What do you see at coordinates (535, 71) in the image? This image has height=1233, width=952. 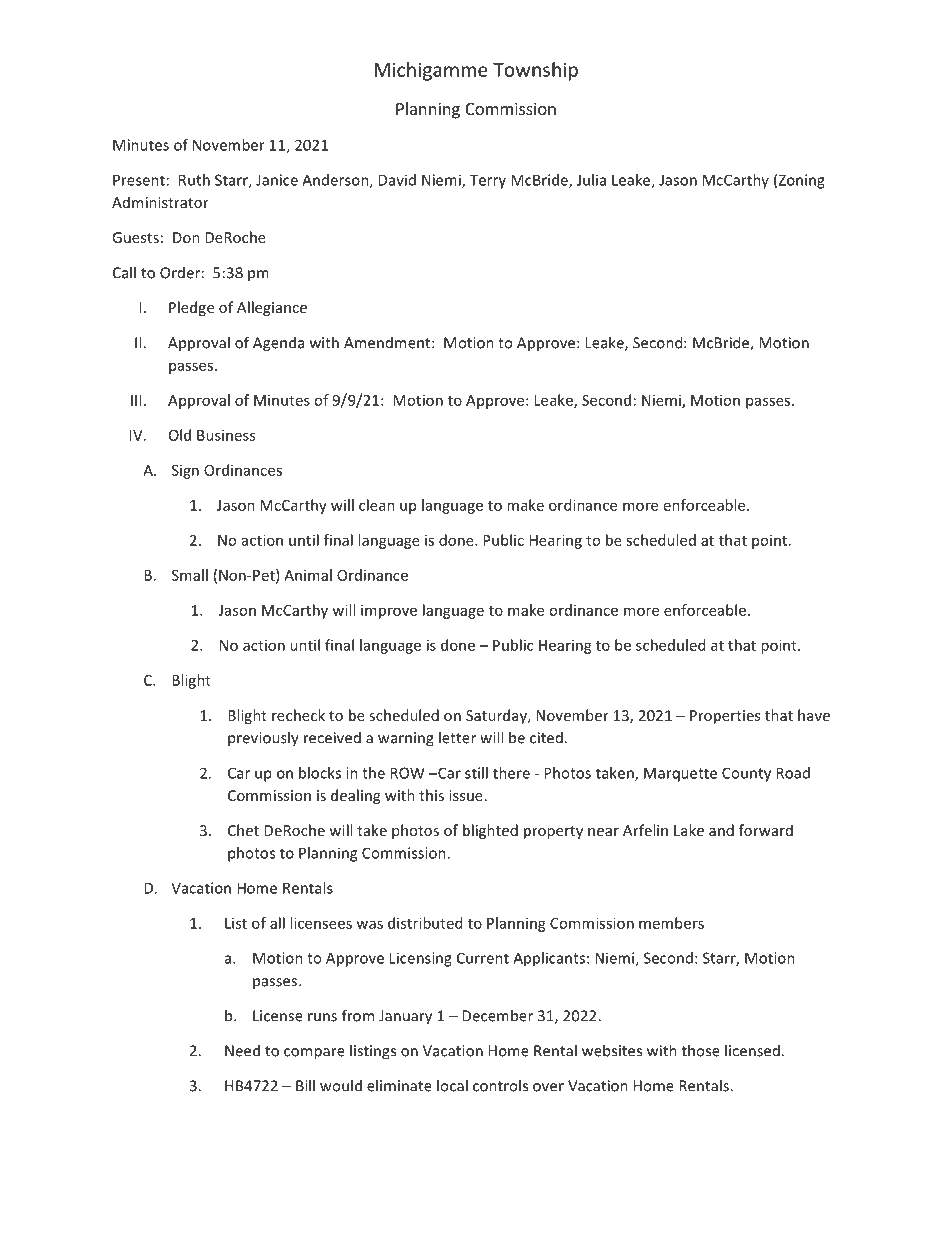 I see `Township` at bounding box center [535, 71].
